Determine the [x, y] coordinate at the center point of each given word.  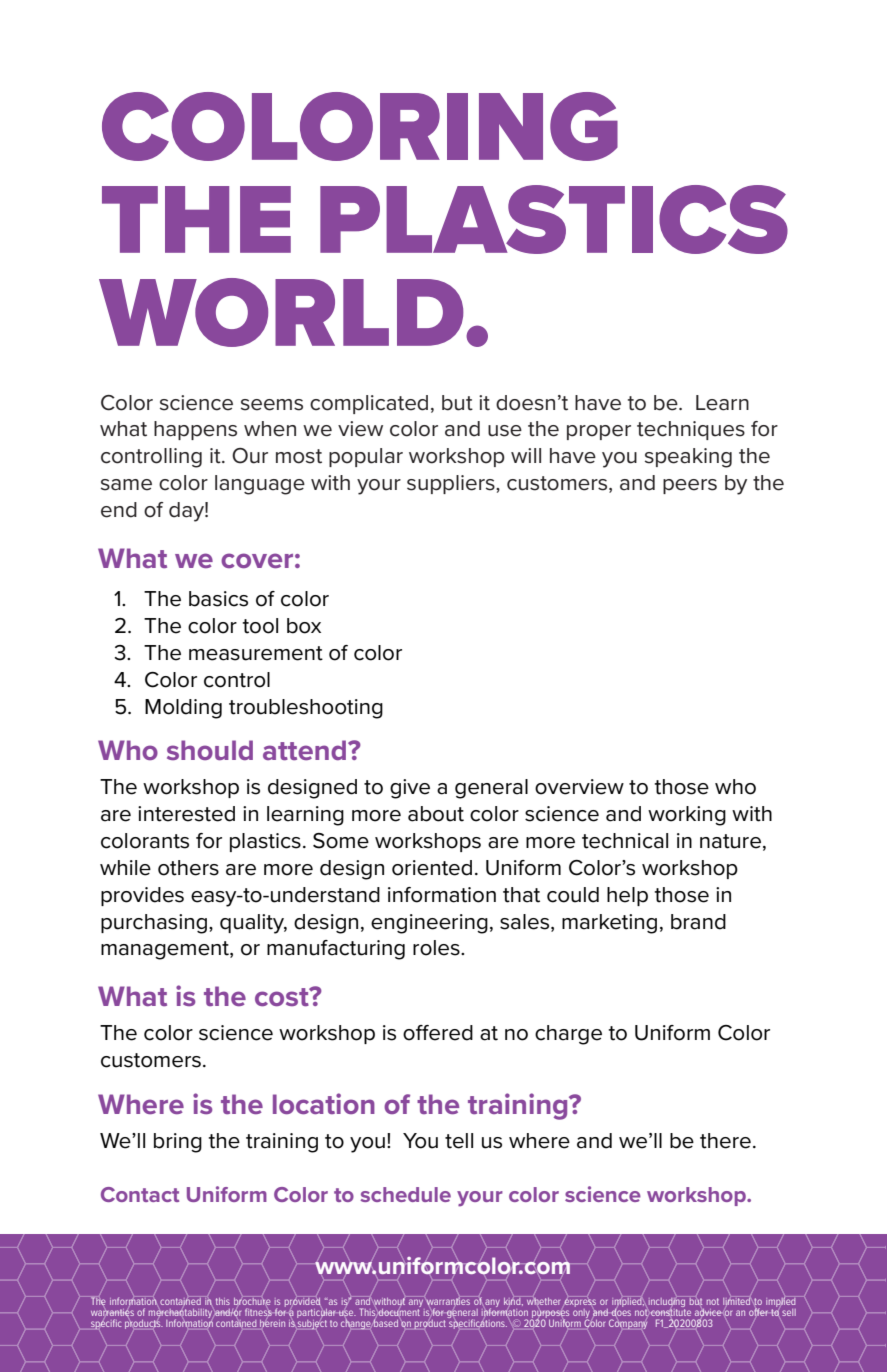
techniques [691, 430]
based [386, 1322]
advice [709, 1312]
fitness [258, 1312]
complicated [369, 404]
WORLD [281, 312]
